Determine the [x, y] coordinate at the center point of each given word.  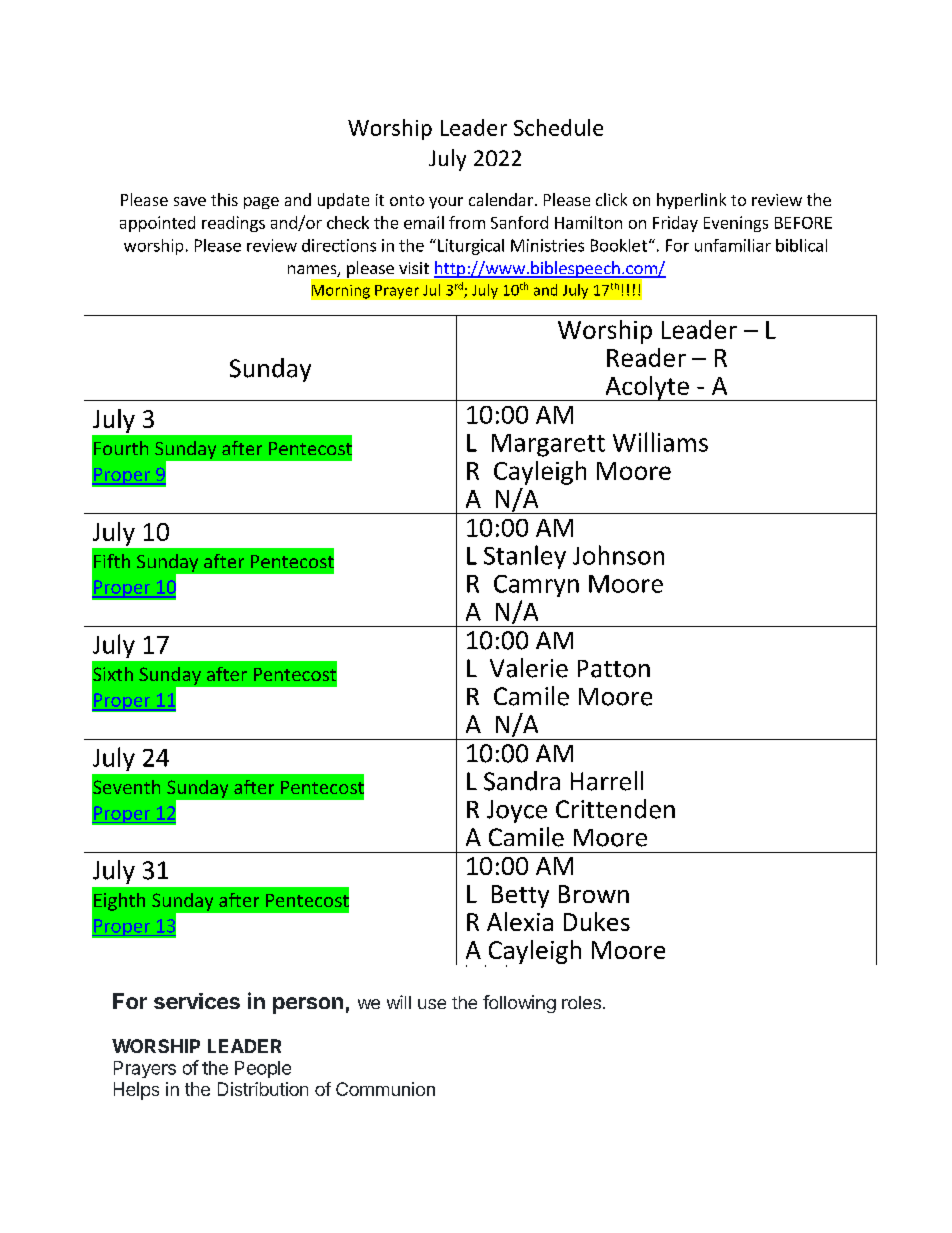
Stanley [525, 557]
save [190, 201]
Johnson [618, 555]
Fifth [112, 561]
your [446, 203]
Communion [385, 1089]
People [263, 1069]
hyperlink [691, 201]
